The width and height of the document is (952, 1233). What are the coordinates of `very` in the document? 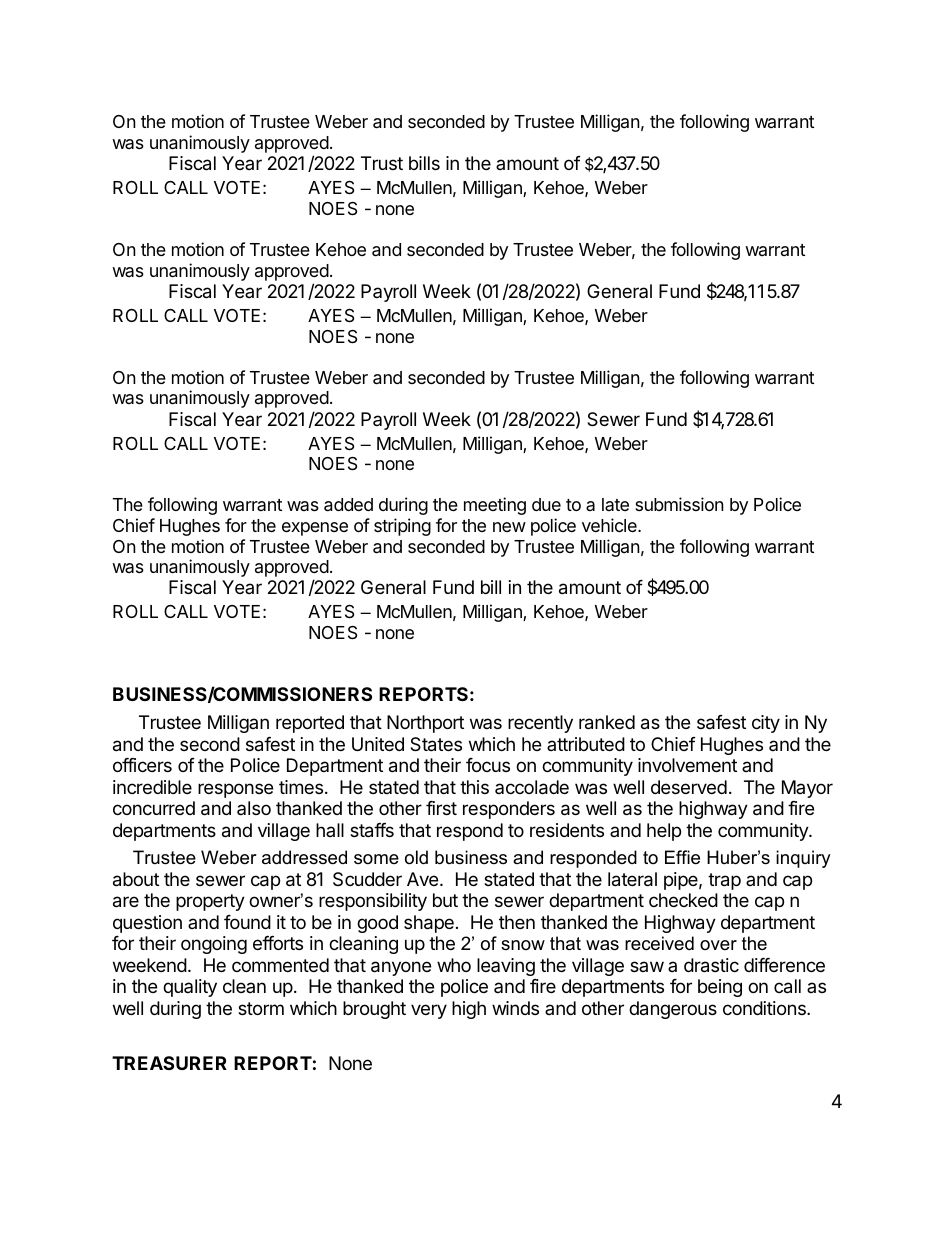 It's located at (429, 1011).
